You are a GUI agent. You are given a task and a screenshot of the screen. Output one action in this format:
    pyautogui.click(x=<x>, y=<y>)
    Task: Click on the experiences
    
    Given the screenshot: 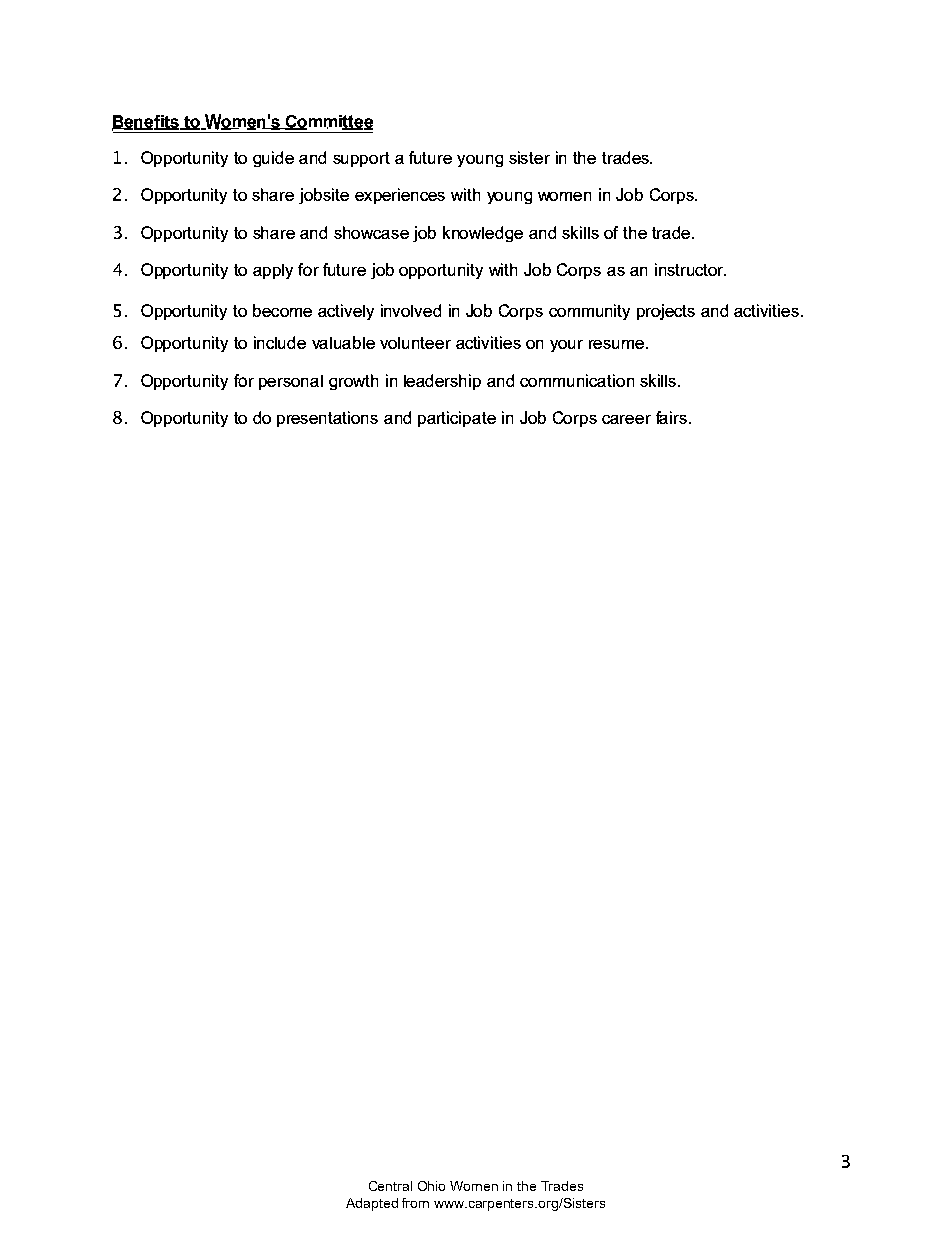 What is the action you would take?
    pyautogui.click(x=400, y=196)
